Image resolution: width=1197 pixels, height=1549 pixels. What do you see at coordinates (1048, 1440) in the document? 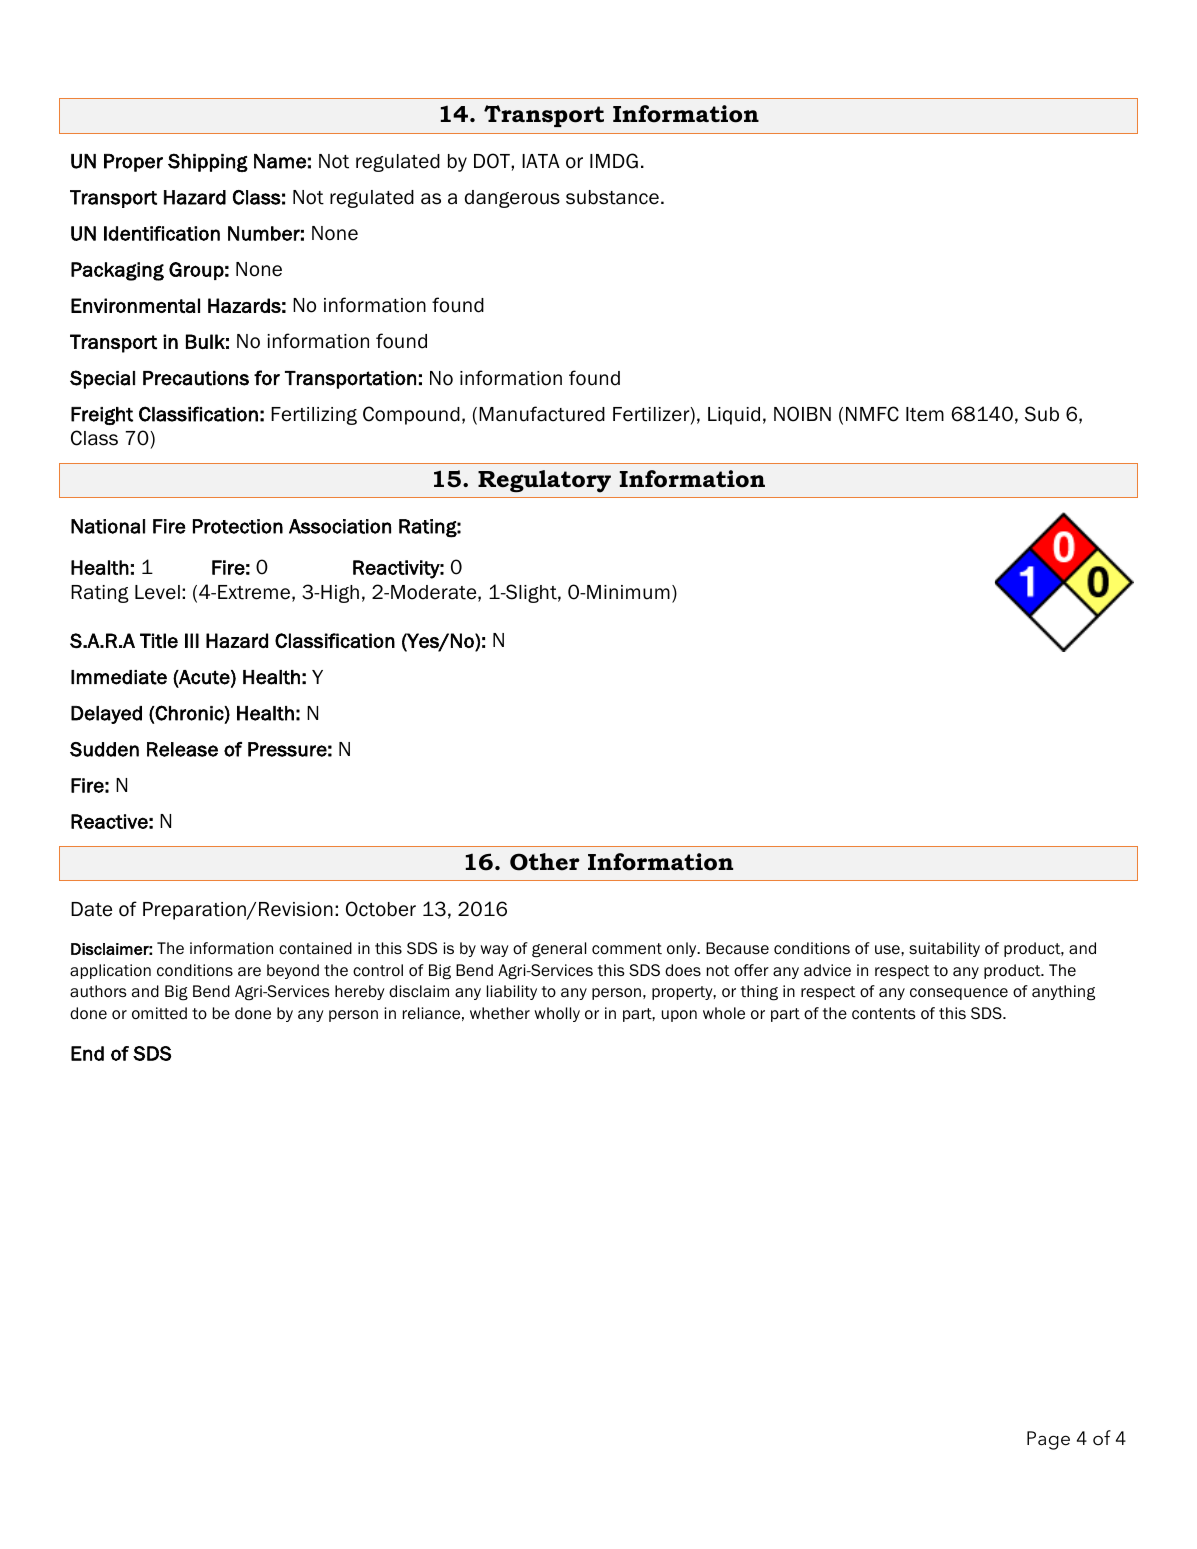
I see `Page` at bounding box center [1048, 1440].
